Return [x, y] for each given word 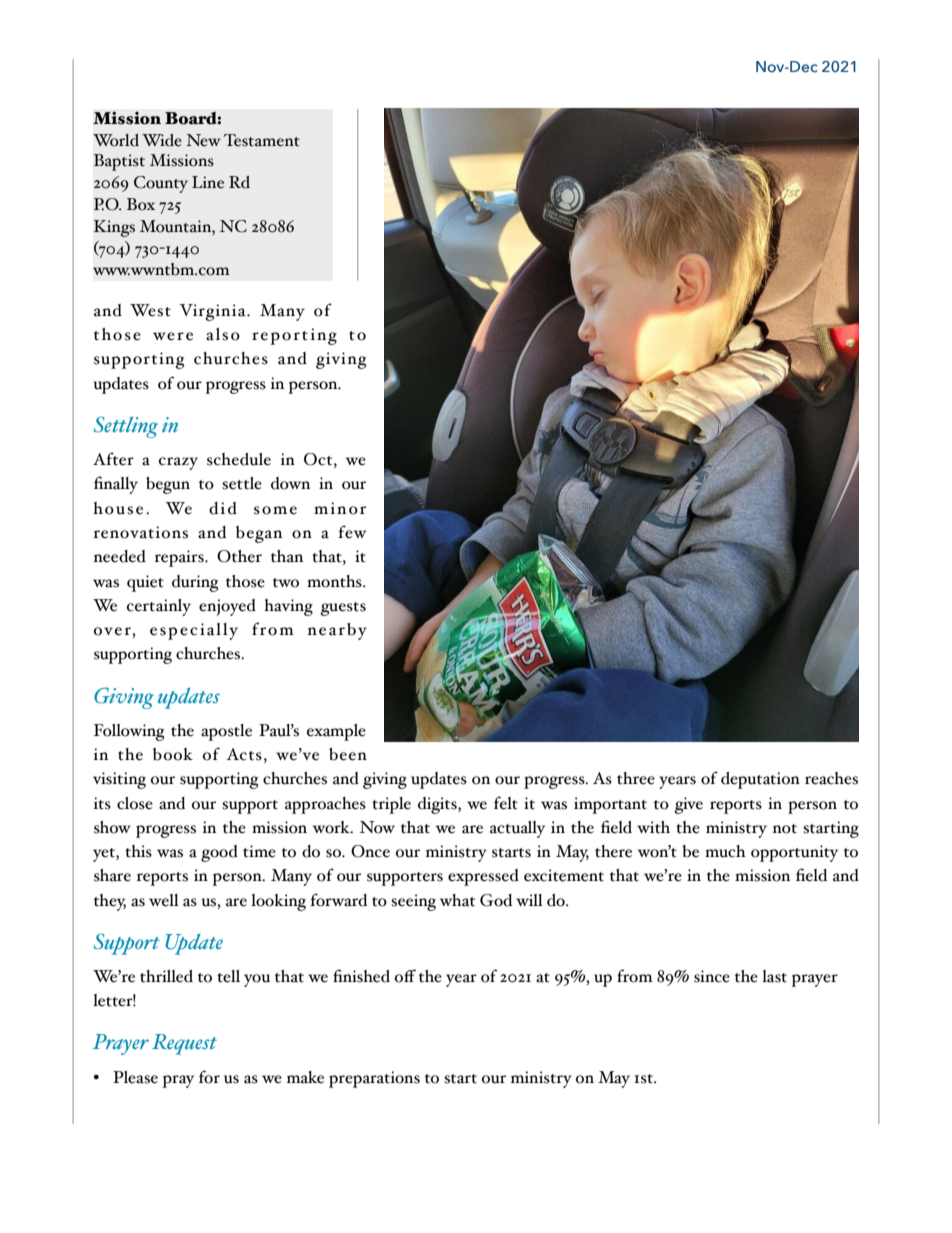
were [173, 336]
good [219, 853]
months [335, 581]
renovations [141, 532]
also [223, 334]
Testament [261, 140]
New [203, 140]
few [352, 532]
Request [184, 1044]
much [725, 851]
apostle [226, 732]
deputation [760, 780]
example [336, 732]
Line [208, 182]
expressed [483, 877]
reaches [831, 778]
